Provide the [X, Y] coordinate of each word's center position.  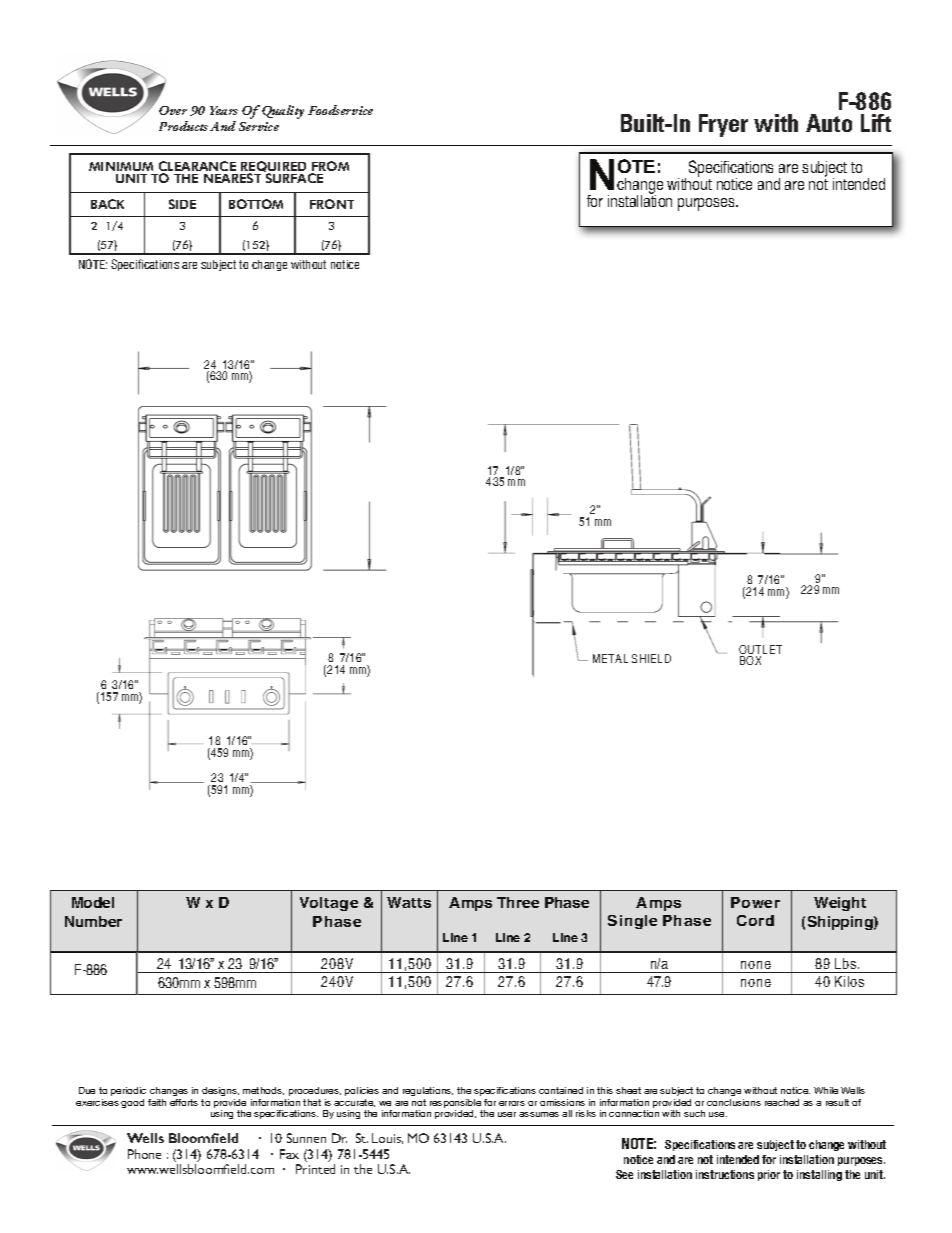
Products [183, 126]
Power [755, 902]
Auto [829, 123]
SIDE [182, 204]
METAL [610, 658]
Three [518, 902]
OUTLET [760, 651]
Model [93, 902]
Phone [144, 1154]
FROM [330, 167]
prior [769, 1175]
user [507, 1114]
